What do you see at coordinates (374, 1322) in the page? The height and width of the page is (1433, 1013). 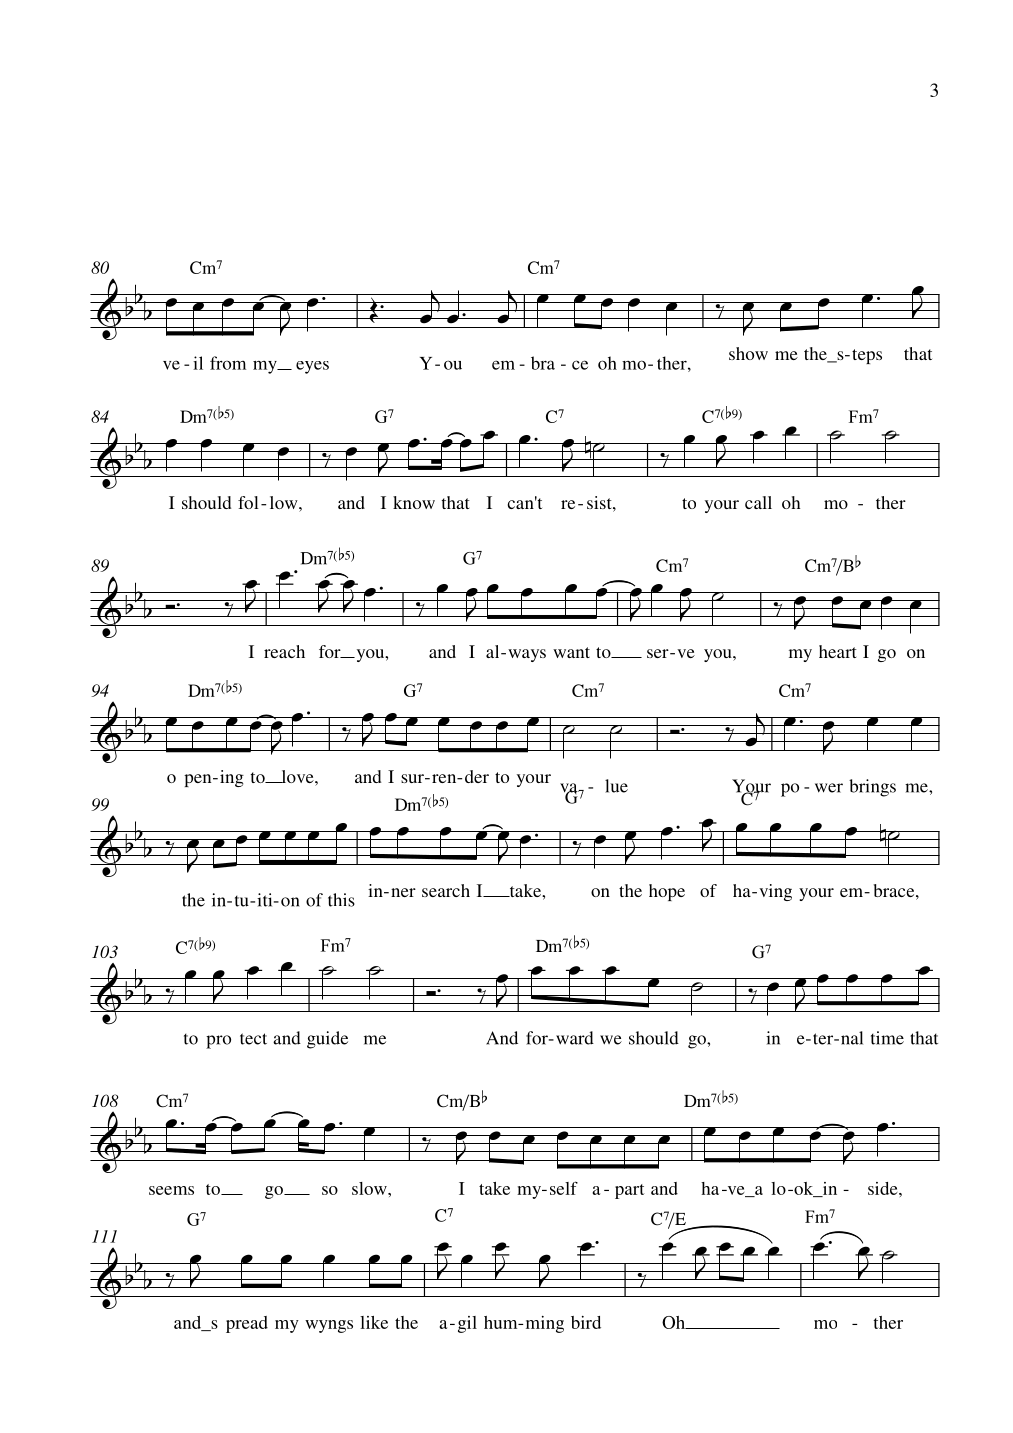 I see `like` at bounding box center [374, 1322].
